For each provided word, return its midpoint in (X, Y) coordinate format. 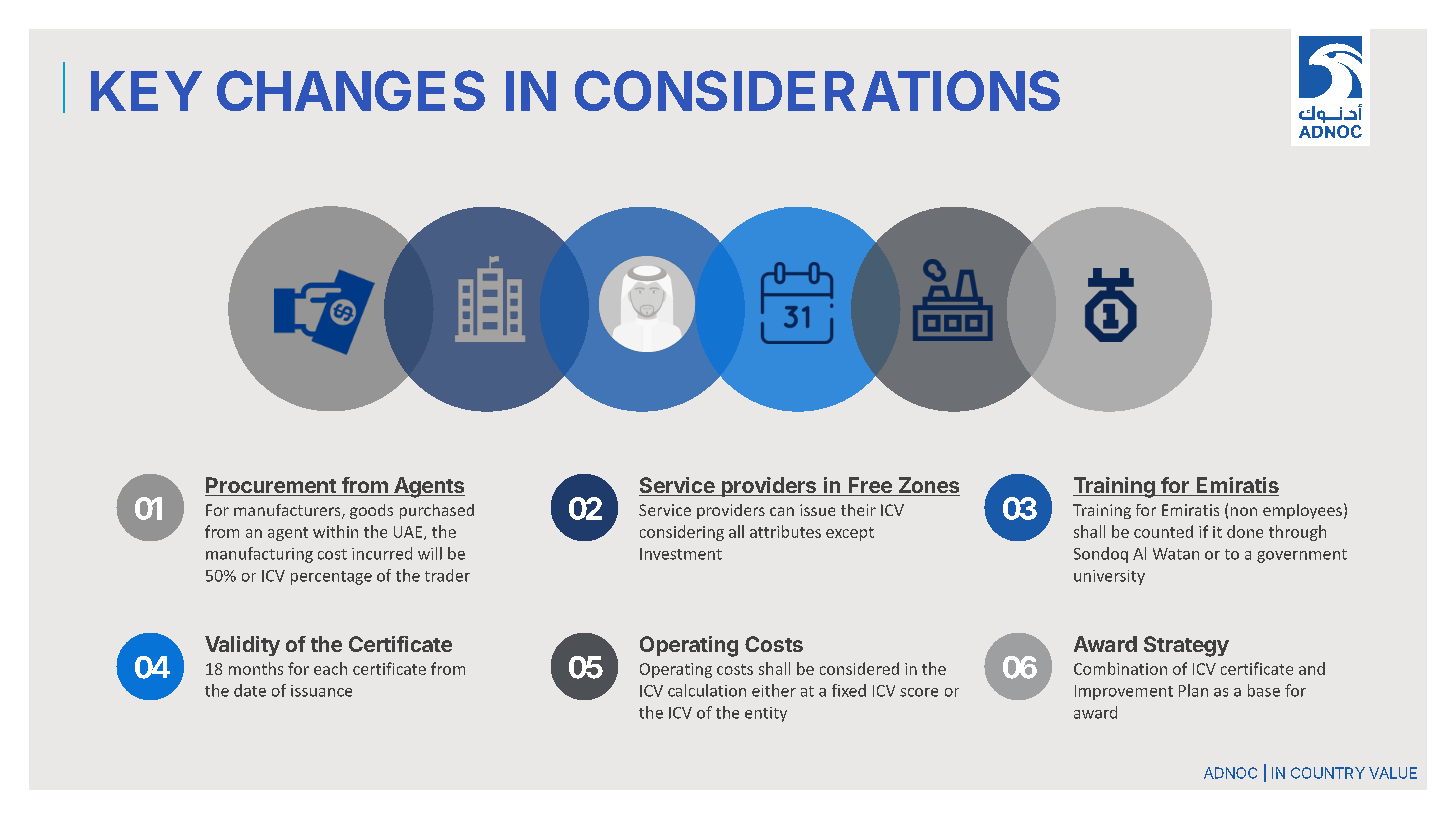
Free (870, 486)
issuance (321, 691)
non (1244, 511)
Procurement (271, 486)
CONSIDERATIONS (817, 90)
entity (766, 714)
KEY (146, 91)
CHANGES (351, 90)
